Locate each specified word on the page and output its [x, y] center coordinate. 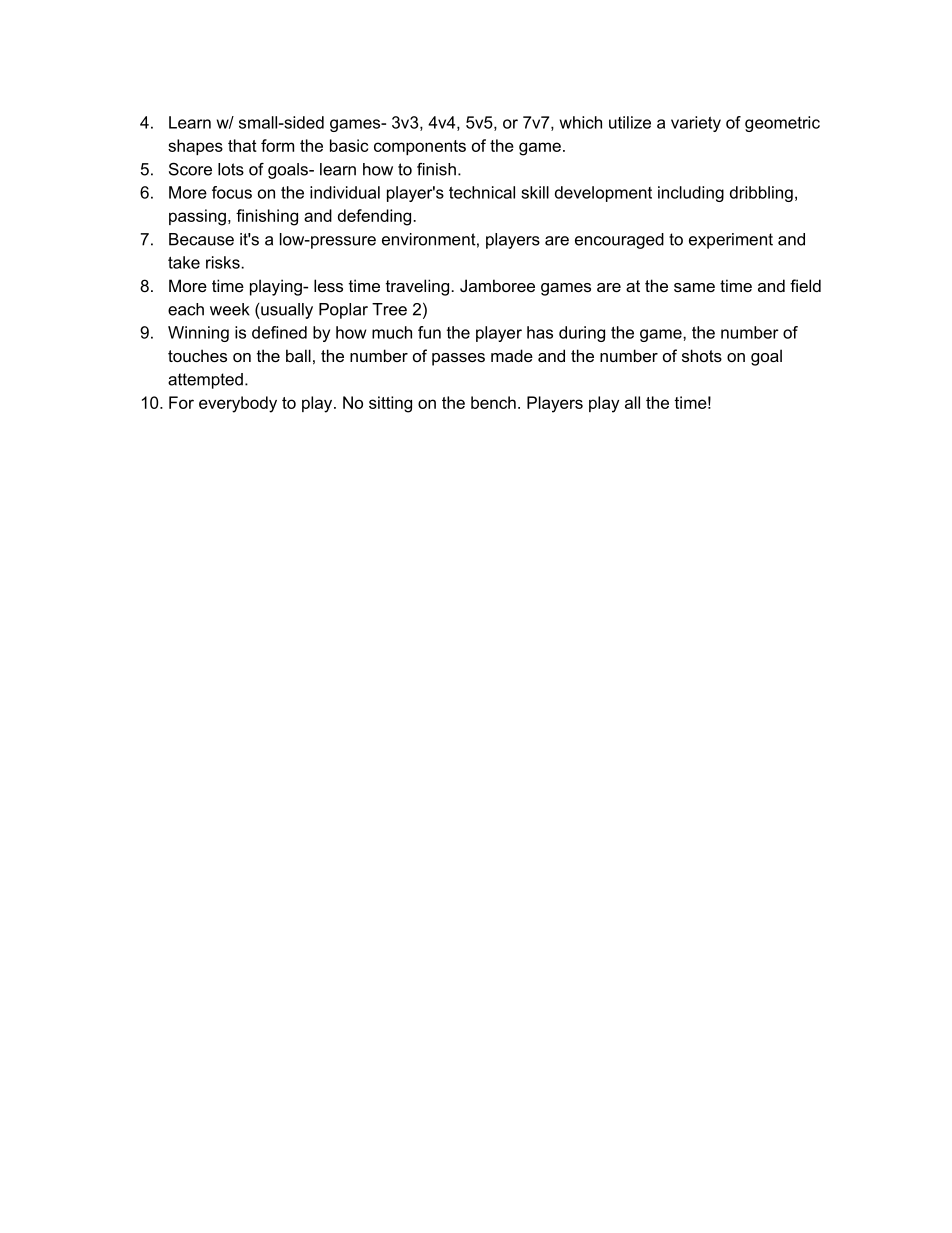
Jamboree [497, 285]
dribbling [761, 194]
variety [696, 124]
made [512, 355]
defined [279, 332]
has [540, 332]
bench [493, 402]
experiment [731, 241]
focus [232, 192]
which [581, 122]
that [242, 145]
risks [224, 262]
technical [482, 192]
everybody [238, 404]
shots [702, 355]
